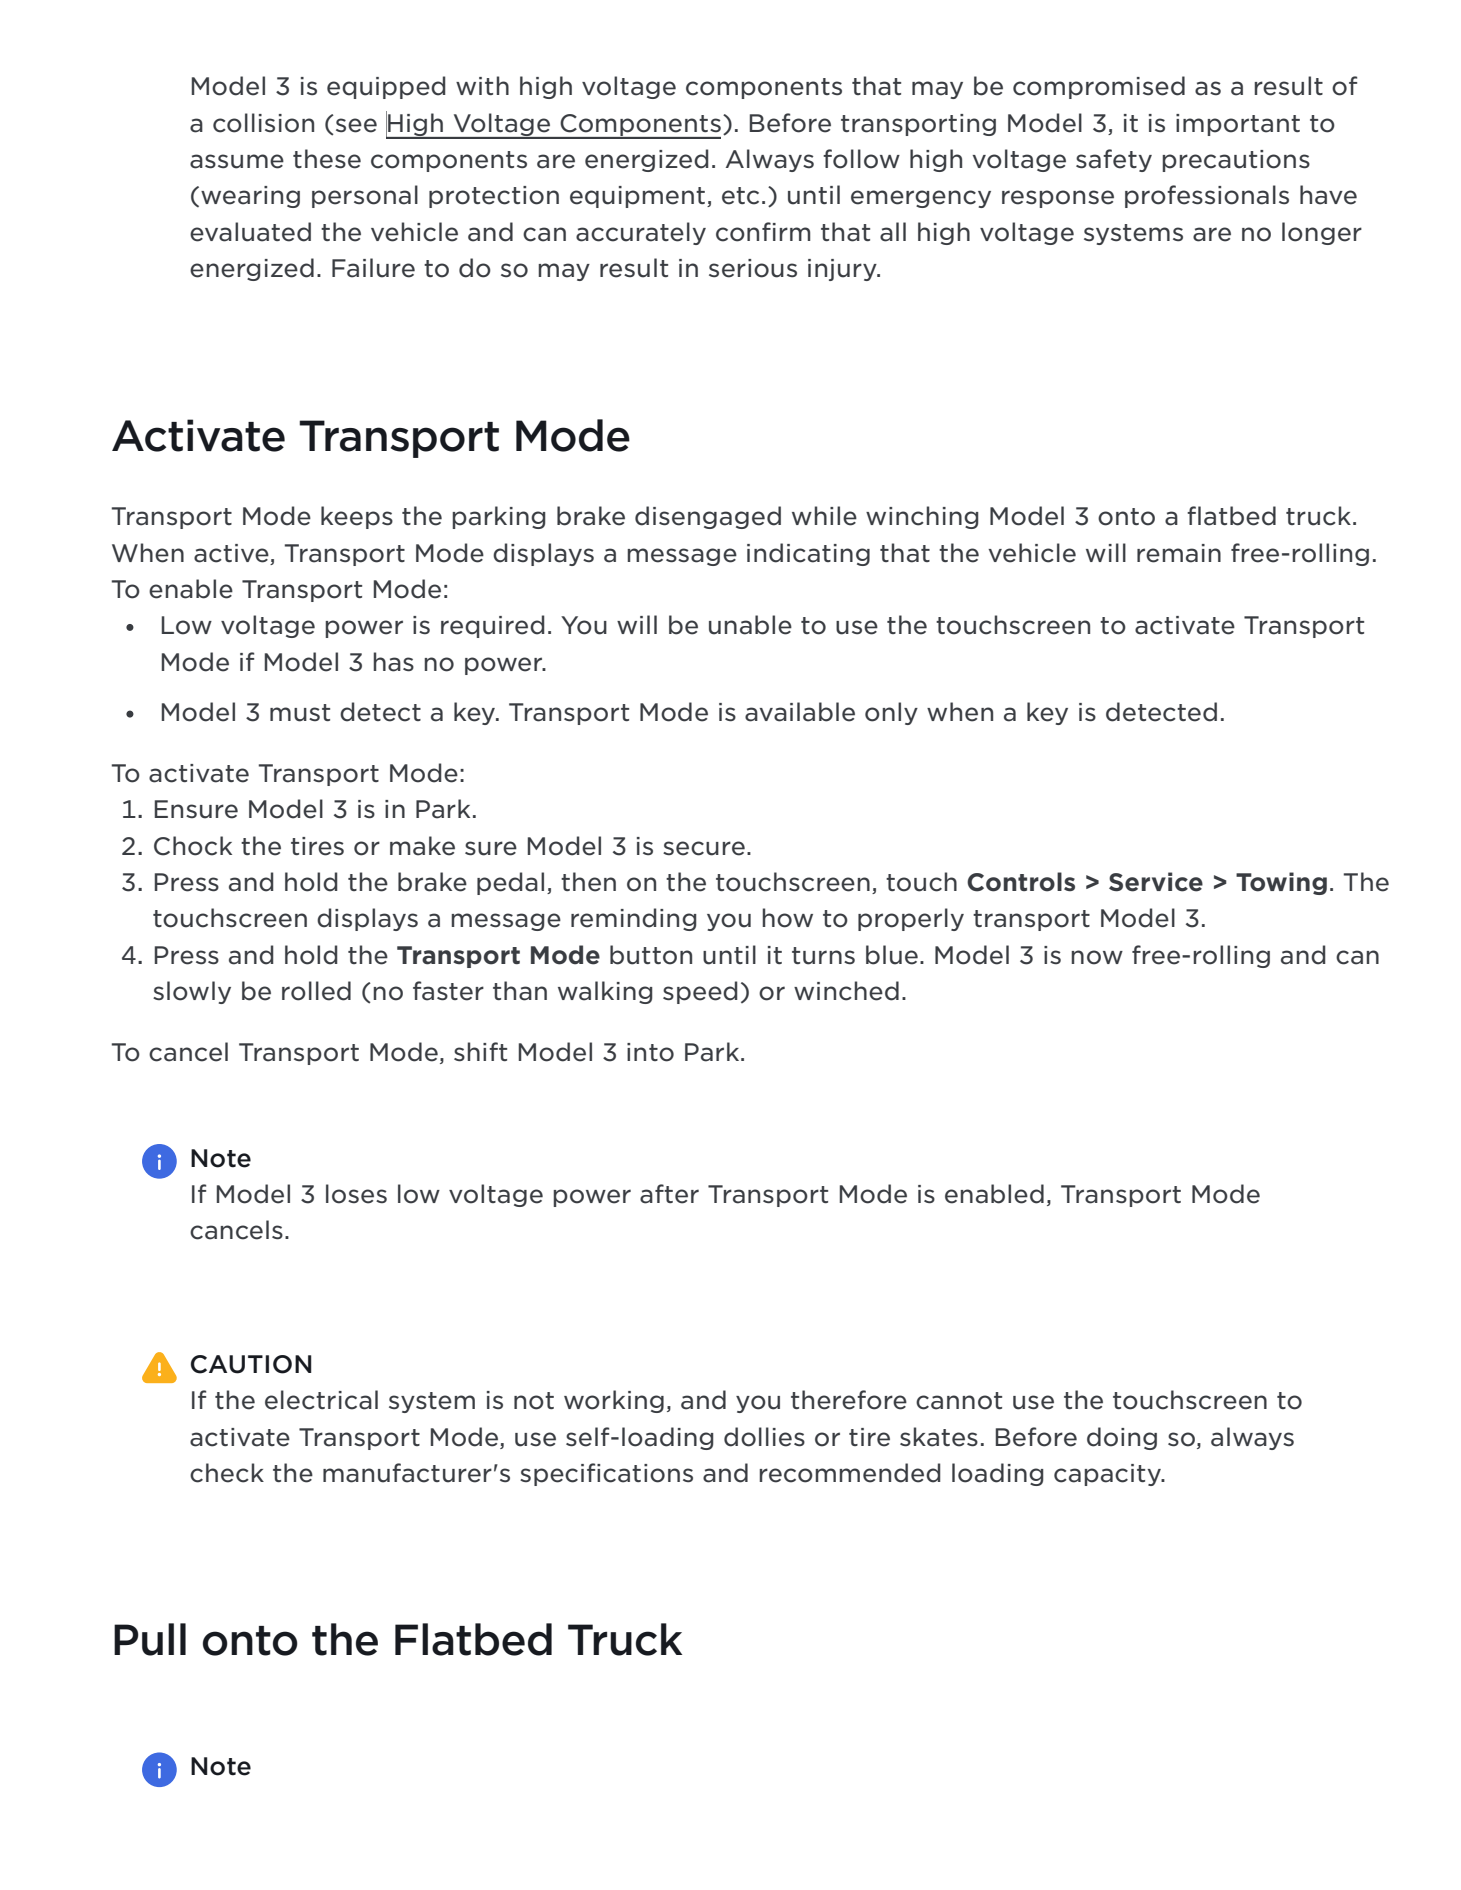 The image size is (1461, 1890). I want to click on into, so click(650, 1052).
